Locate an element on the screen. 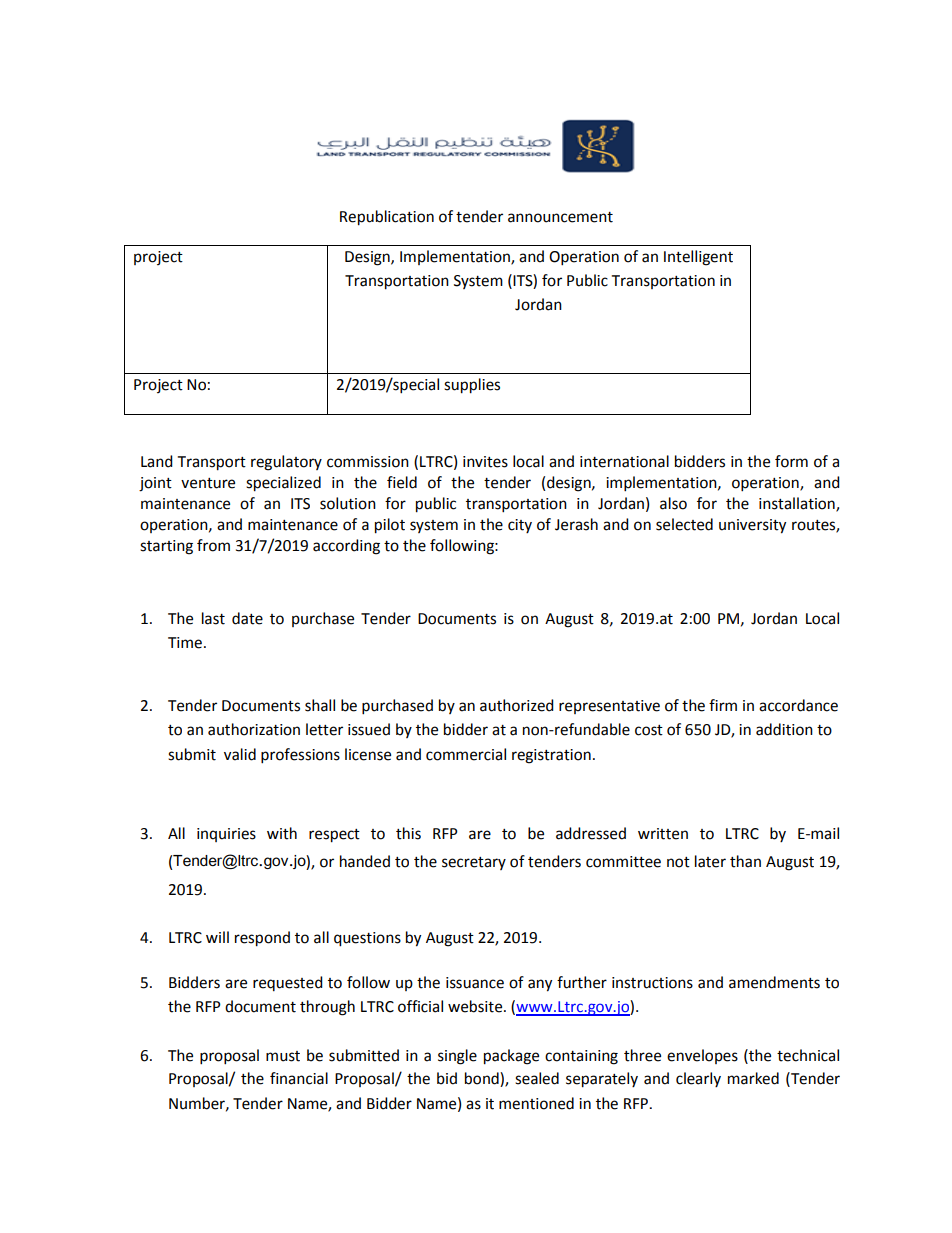 This screenshot has width=952, height=1233. supplies is located at coordinates (472, 386).
